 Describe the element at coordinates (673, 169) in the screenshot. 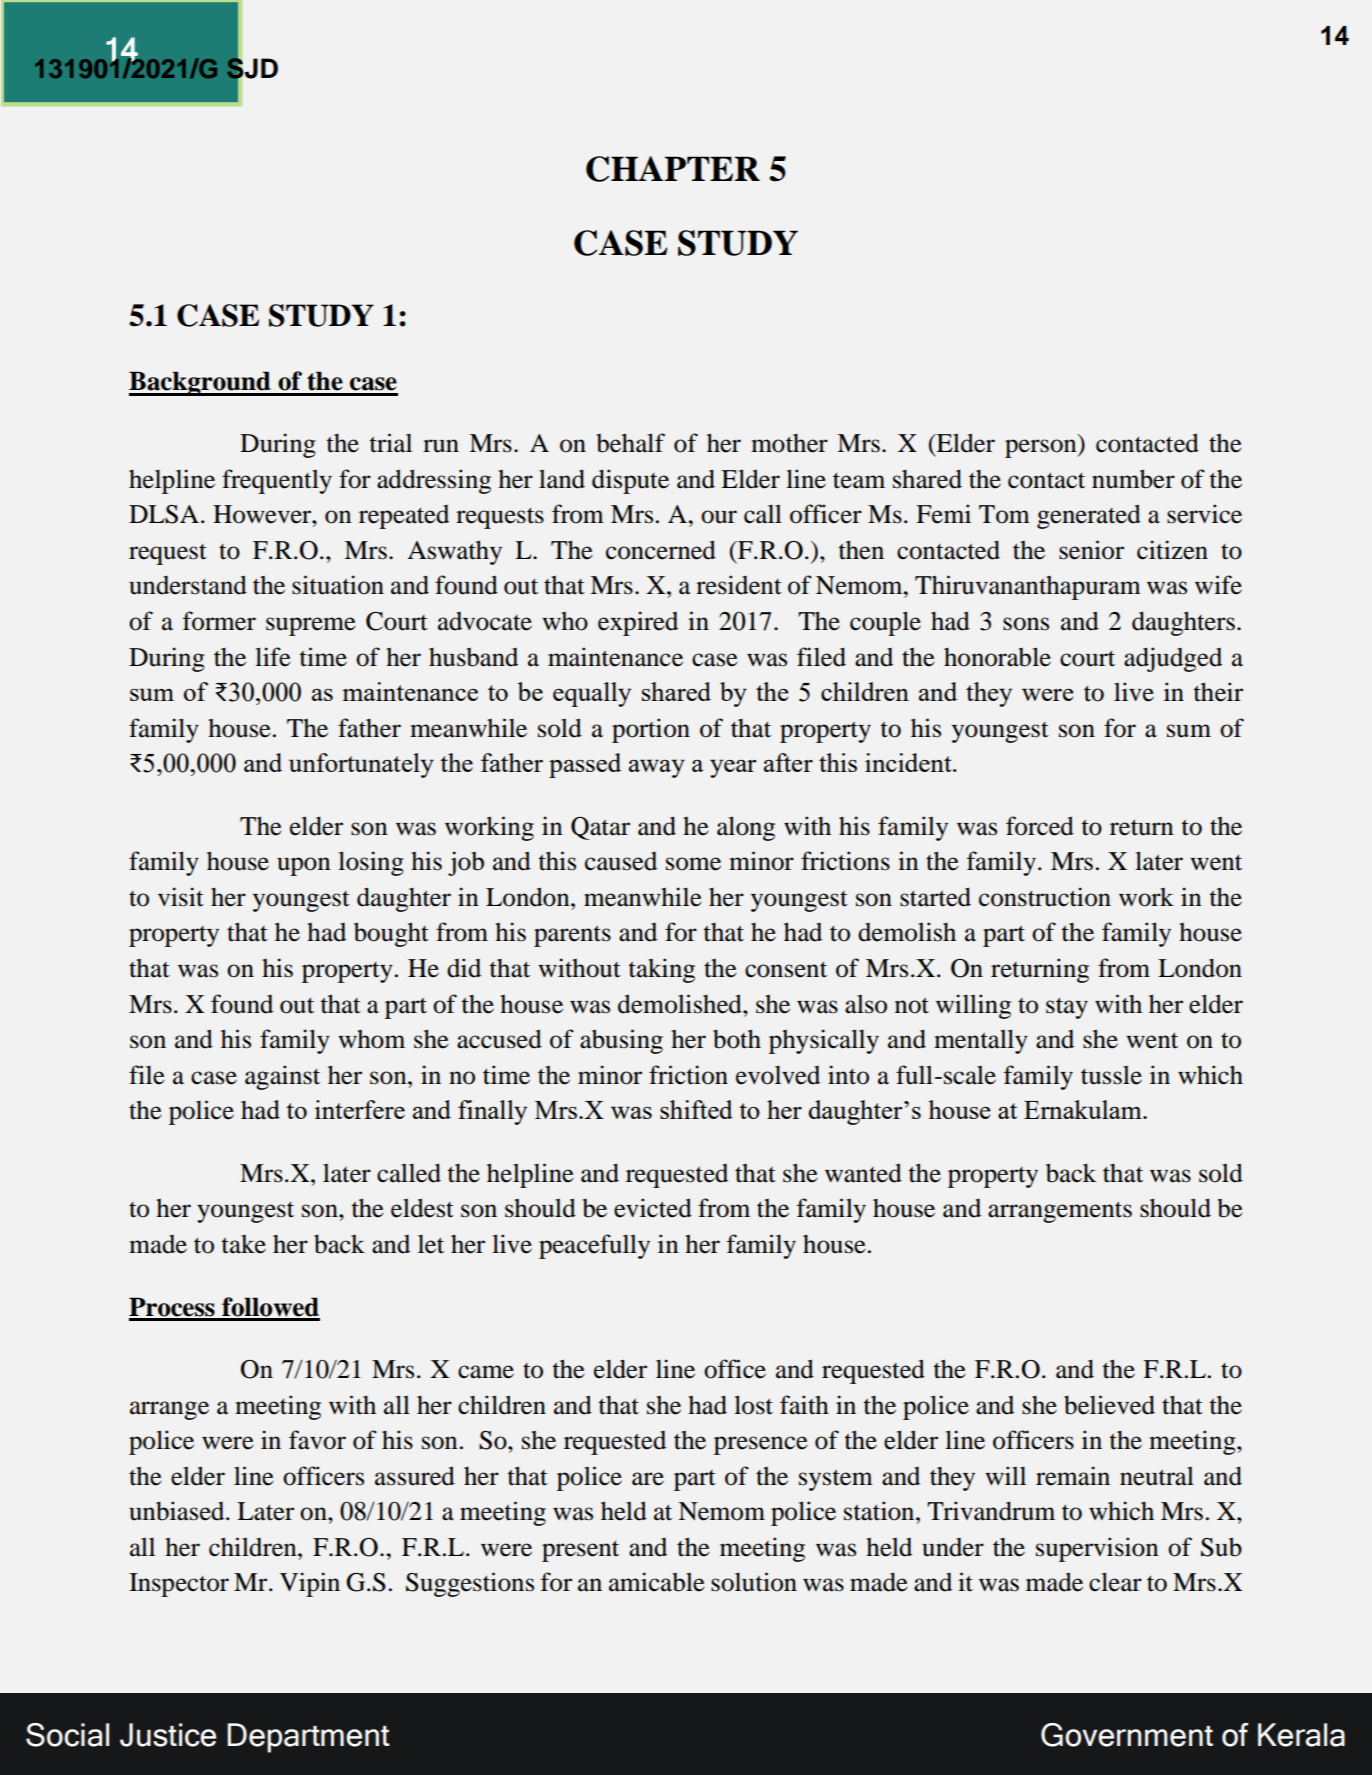

I see `CHAPTER` at that location.
